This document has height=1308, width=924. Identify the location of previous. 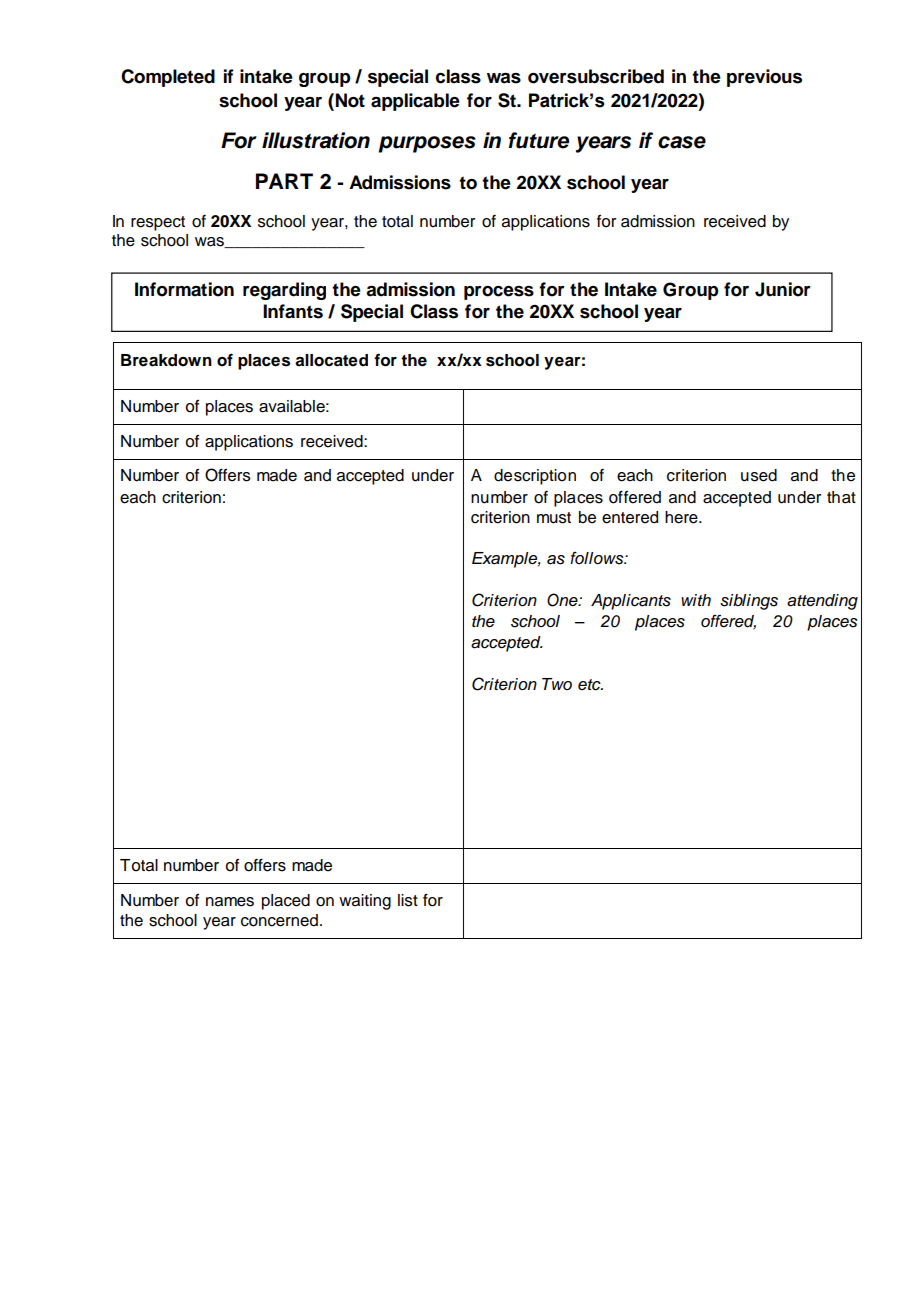
(764, 78).
